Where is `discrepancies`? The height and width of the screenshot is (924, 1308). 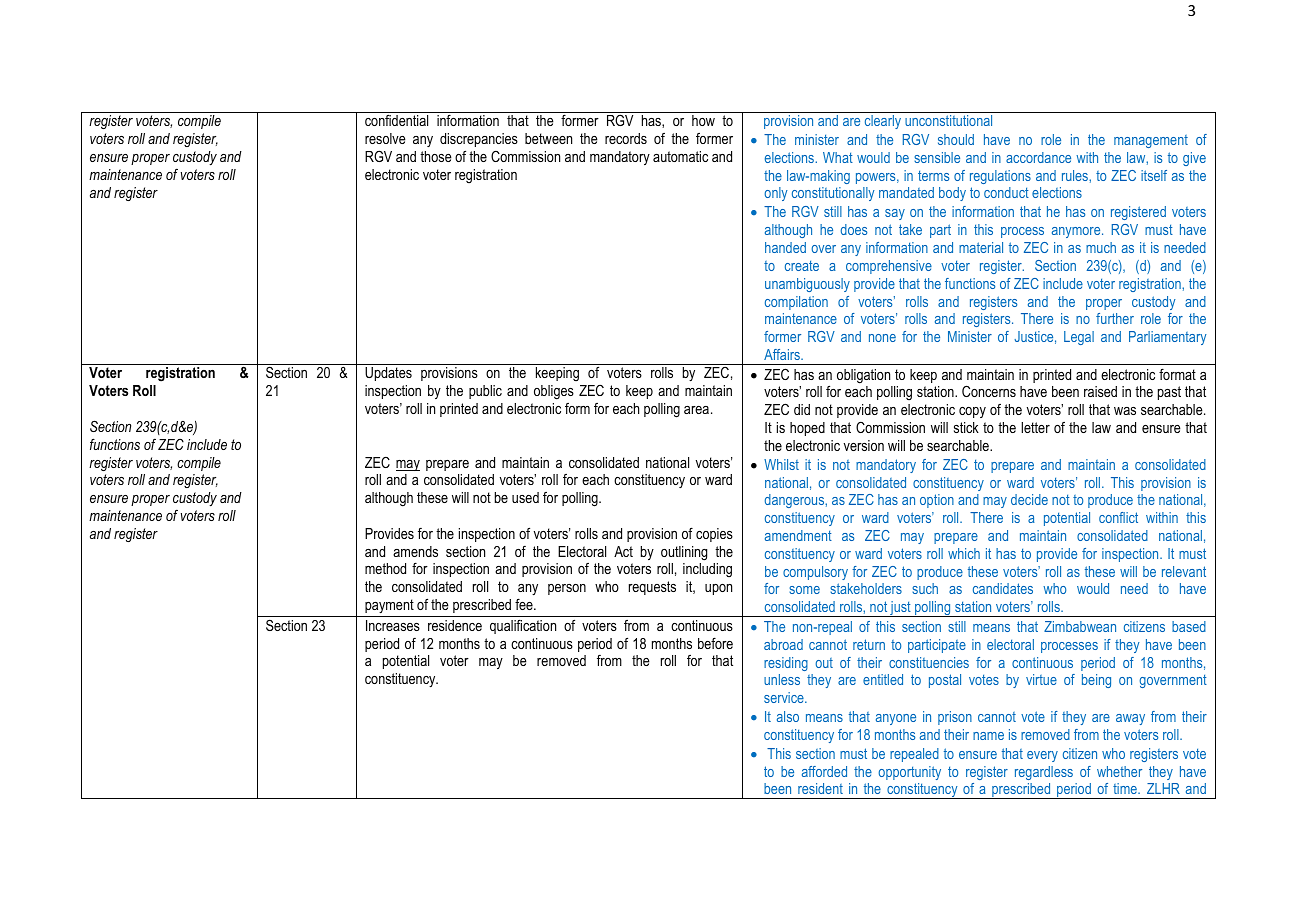
discrepancies is located at coordinates (479, 140).
